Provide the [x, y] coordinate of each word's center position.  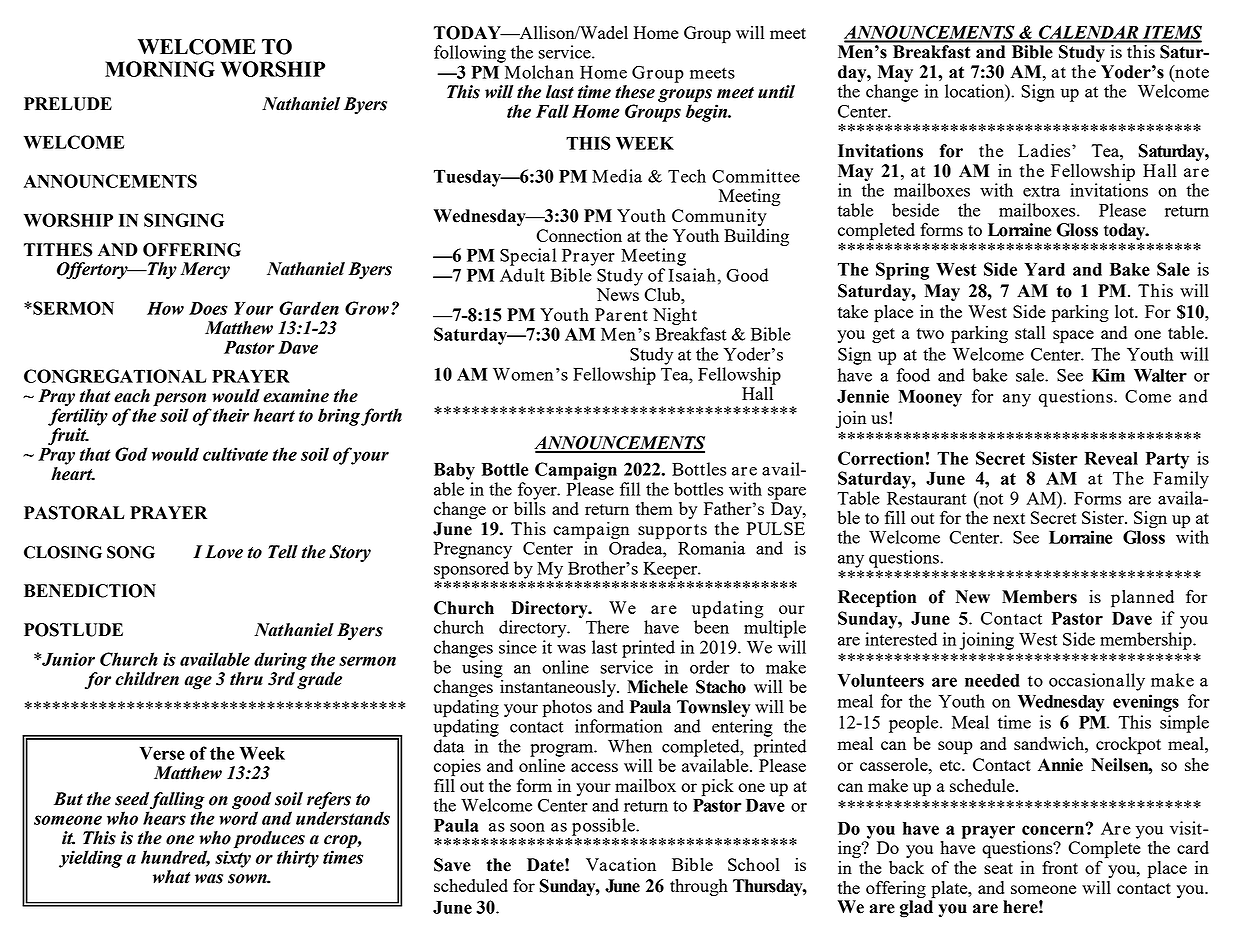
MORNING [160, 69]
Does [208, 308]
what [171, 877]
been [711, 626]
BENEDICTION [90, 591]
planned [1142, 599]
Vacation [621, 864]
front [1060, 867]
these [635, 92]
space [1073, 337]
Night [675, 316]
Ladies [1045, 150]
